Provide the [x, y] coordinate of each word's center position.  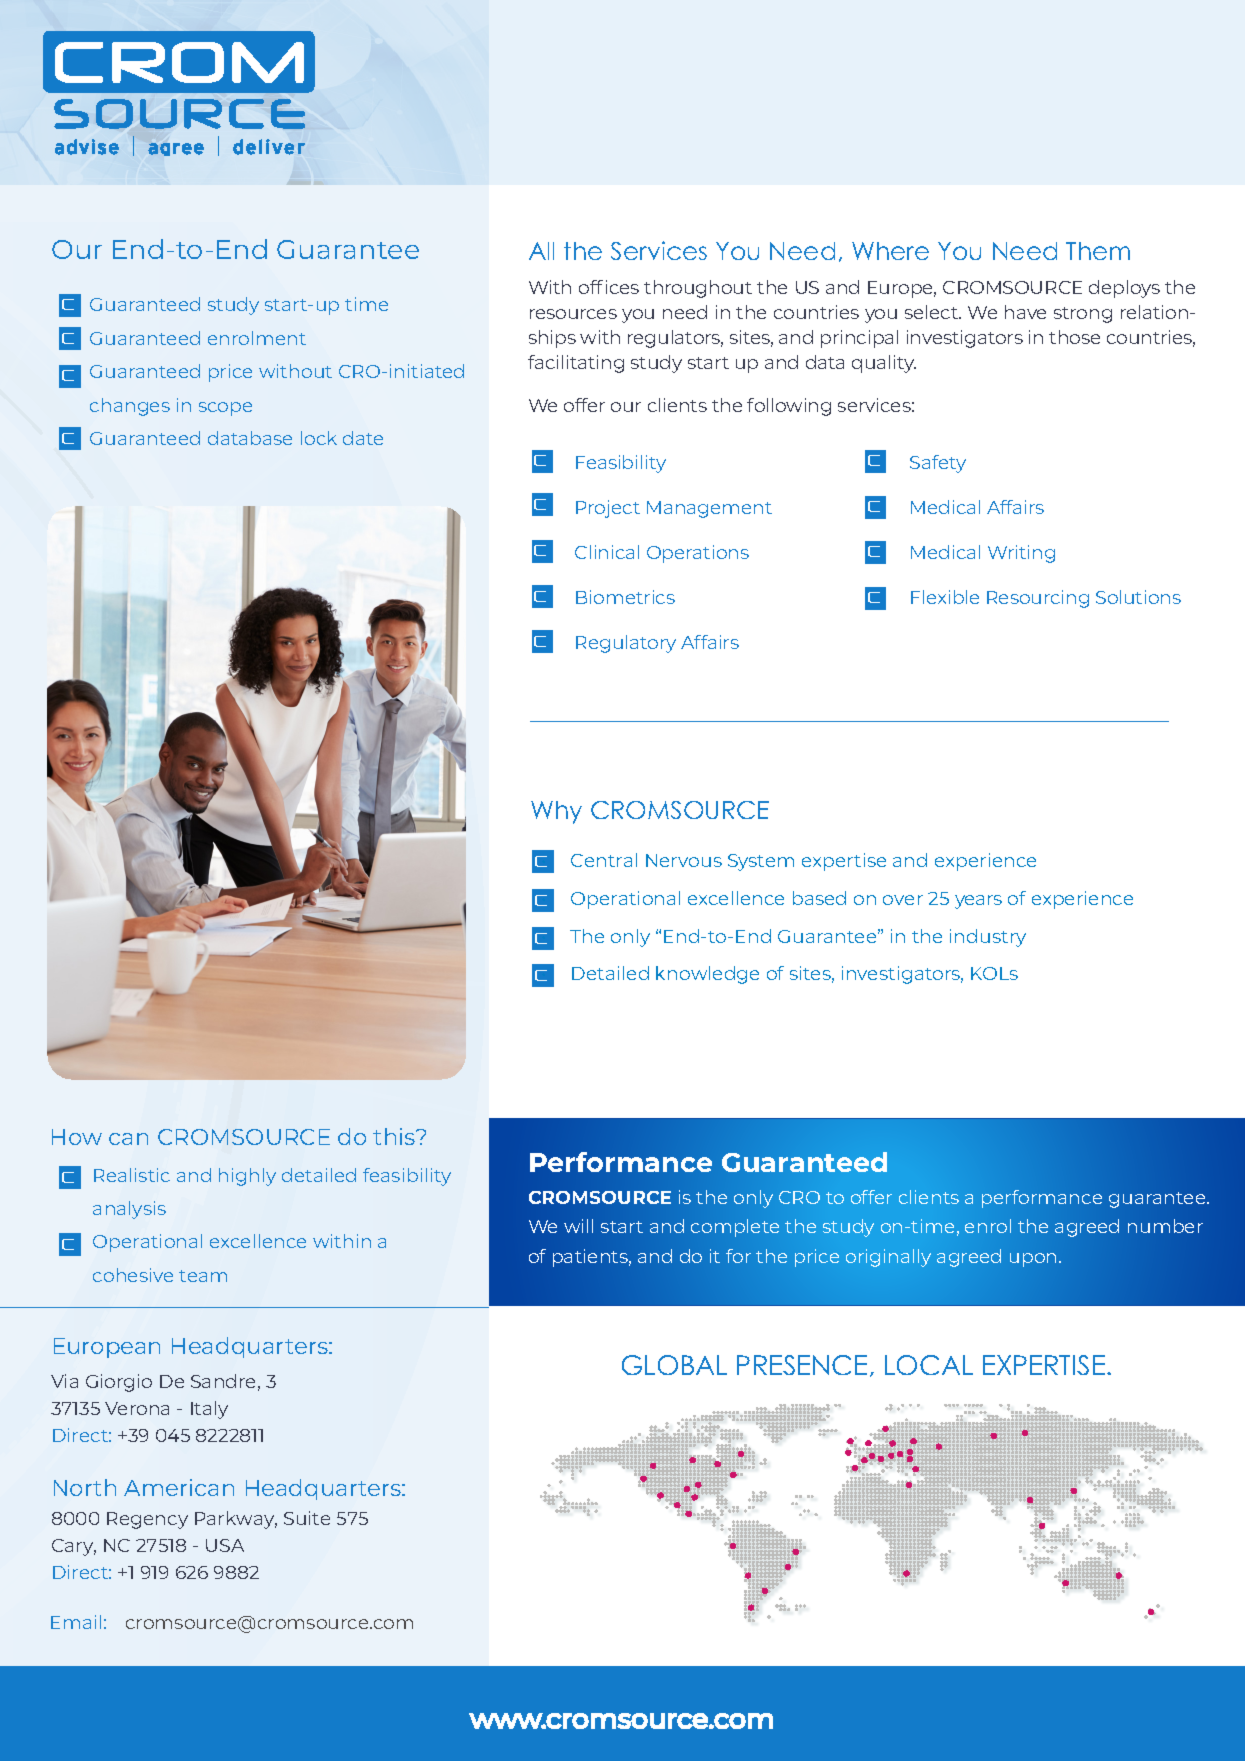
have [1025, 312]
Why [556, 812]
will [578, 1226]
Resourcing [1038, 599]
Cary [74, 1547]
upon [1033, 1260]
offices [609, 287]
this [395, 1136]
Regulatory [626, 644]
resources [573, 314]
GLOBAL [674, 1365]
